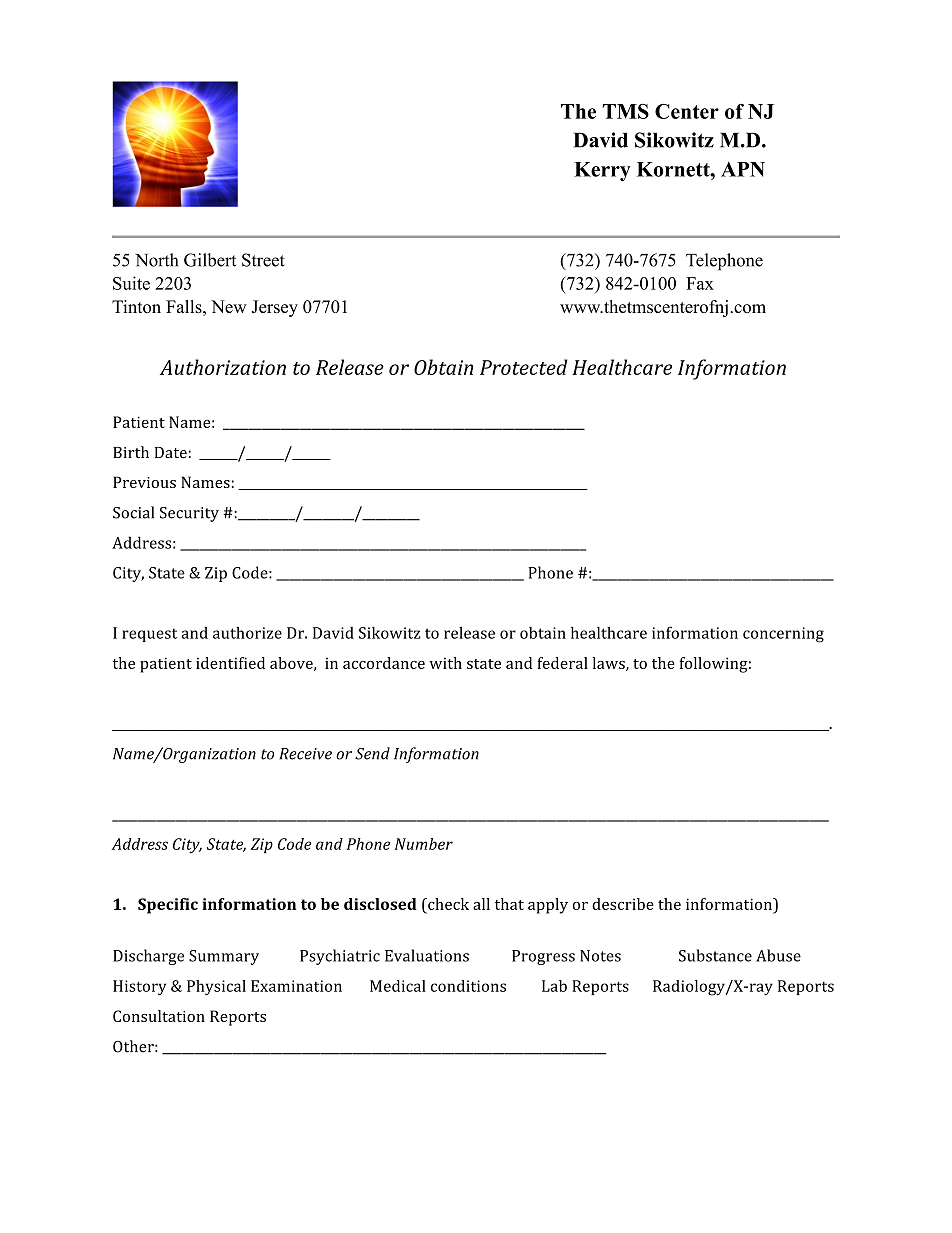 The image size is (952, 1233). What do you see at coordinates (609, 664) in the screenshot?
I see `laws` at bounding box center [609, 664].
